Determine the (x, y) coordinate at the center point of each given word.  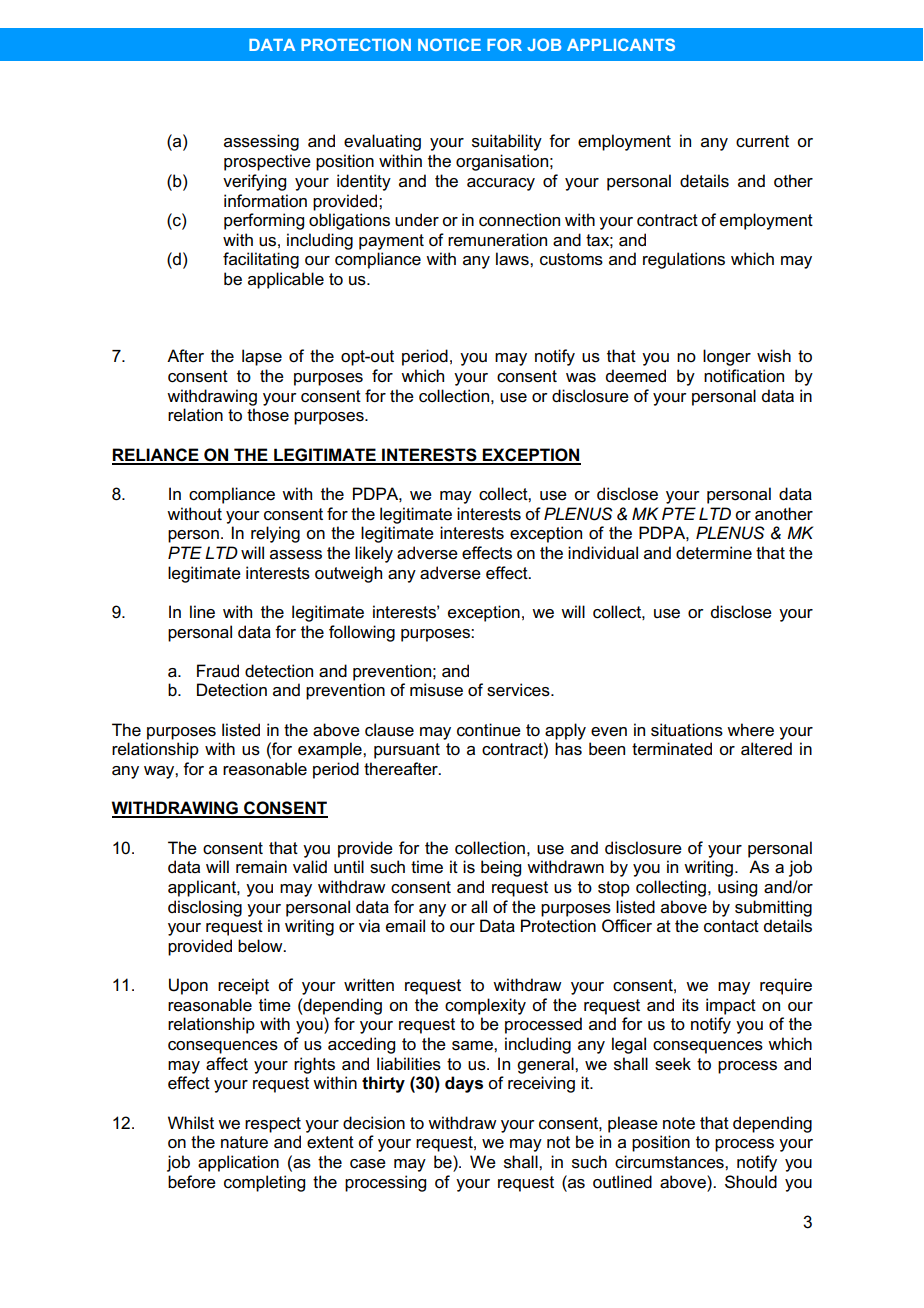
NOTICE (449, 44)
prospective (267, 162)
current (762, 141)
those (268, 415)
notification (744, 376)
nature (244, 1142)
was (581, 378)
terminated (672, 749)
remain (261, 867)
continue (489, 730)
